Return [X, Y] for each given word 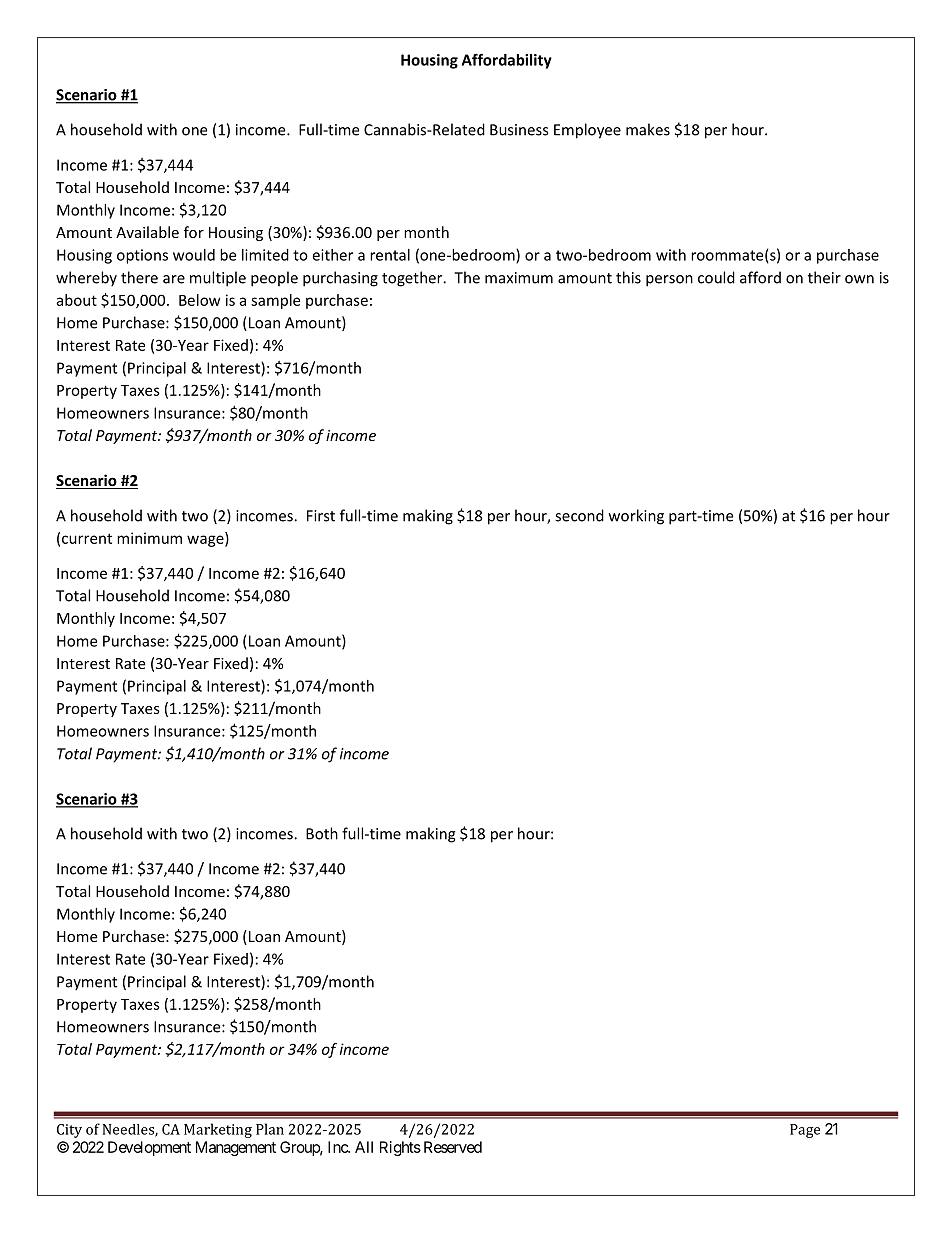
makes [648, 129]
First [321, 516]
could [716, 277]
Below [200, 300]
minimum [149, 538]
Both [322, 833]
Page [805, 1131]
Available [147, 232]
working [636, 517]
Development [149, 1148]
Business [519, 130]
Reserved [453, 1147]
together [413, 279]
